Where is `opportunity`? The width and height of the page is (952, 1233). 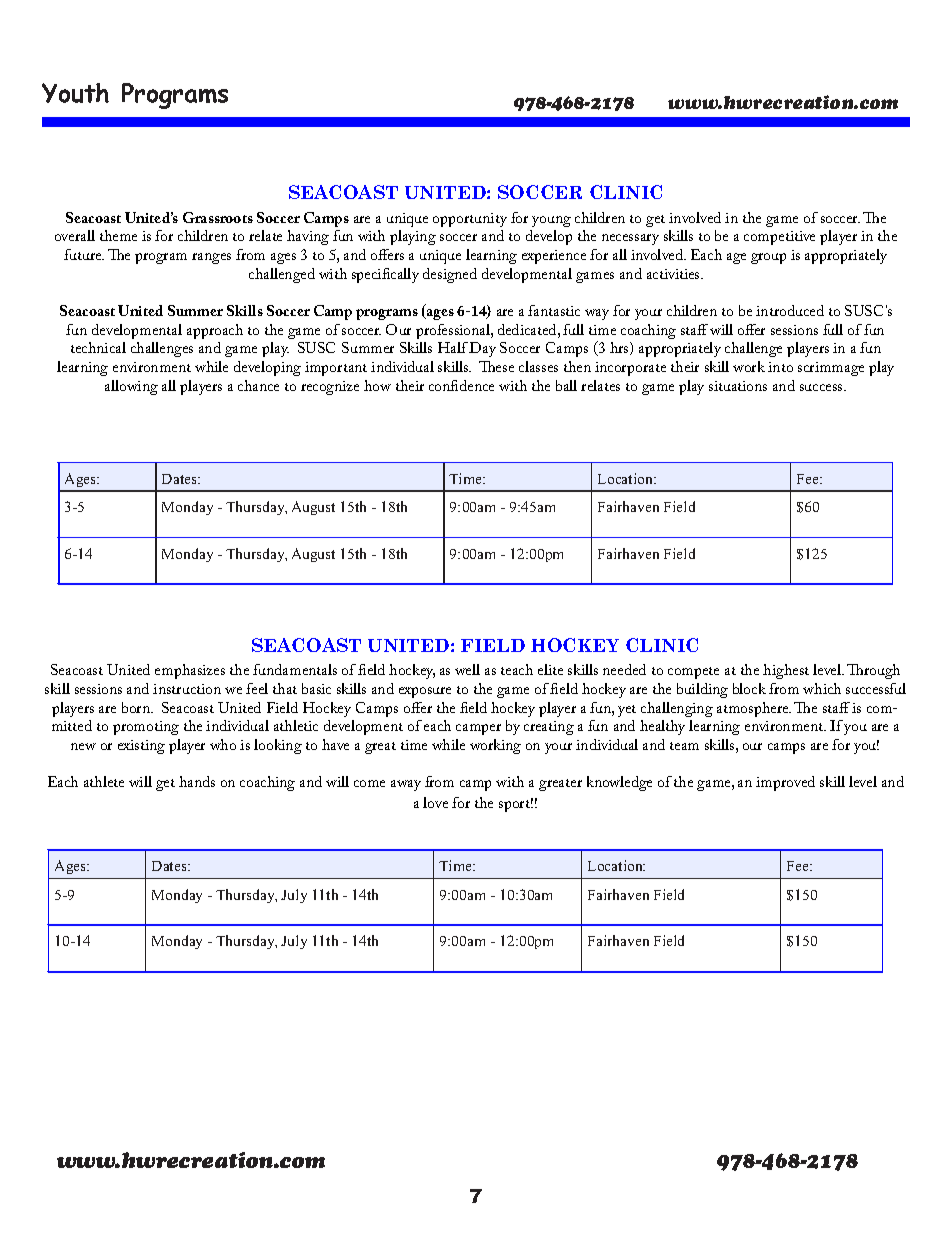 opportunity is located at coordinates (470, 220).
